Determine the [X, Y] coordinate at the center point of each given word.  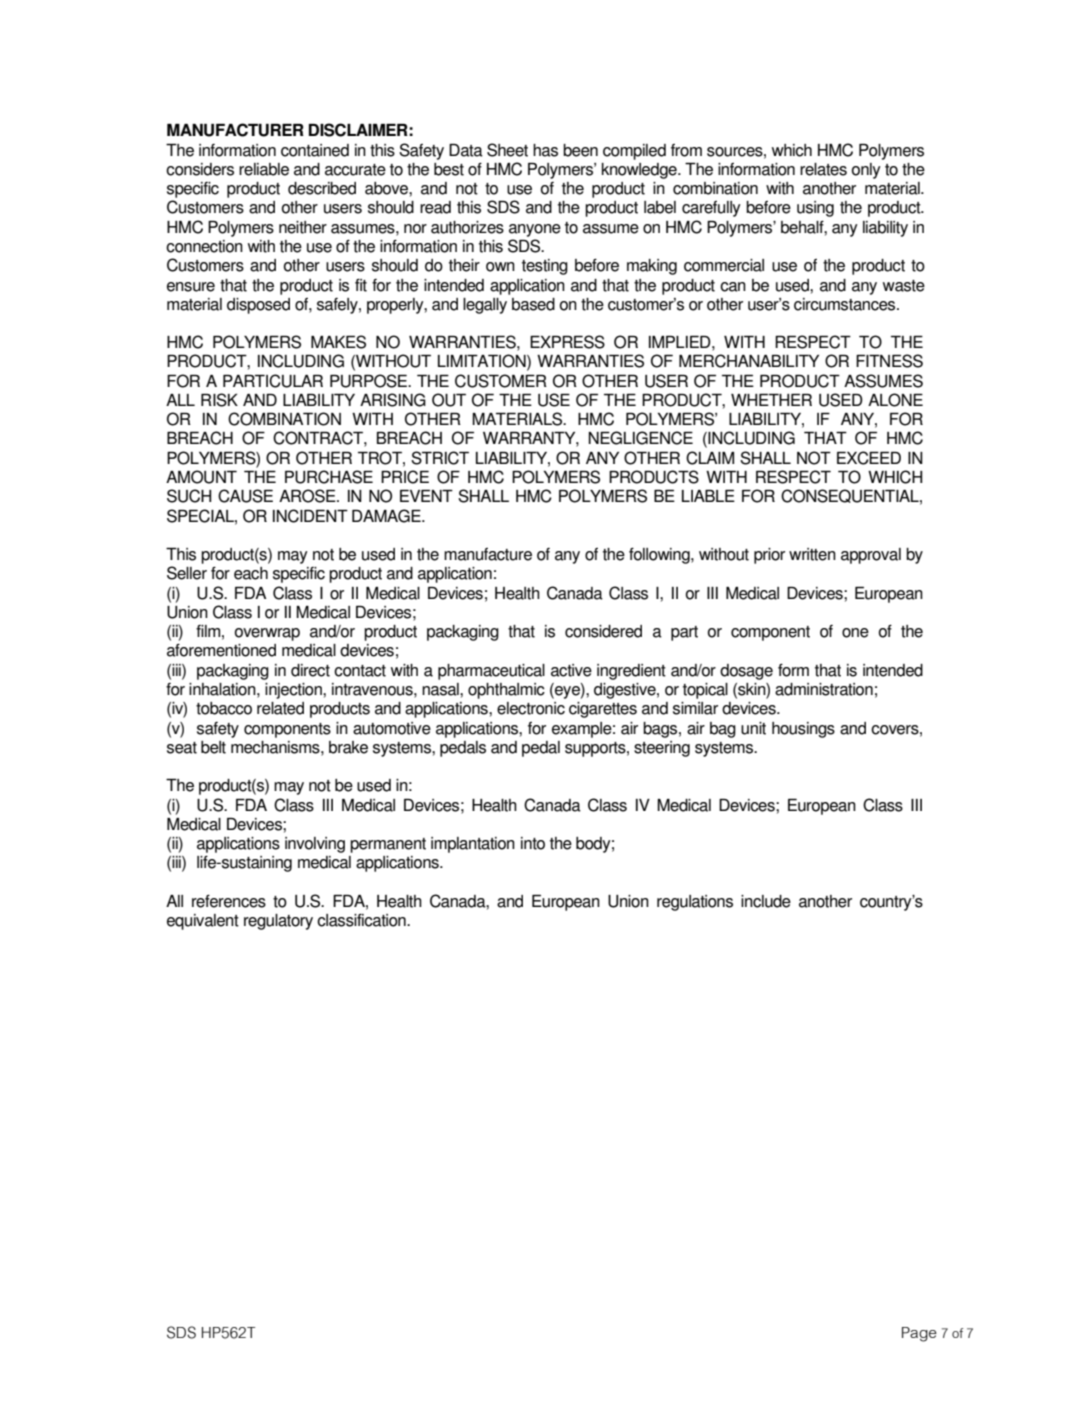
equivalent [203, 922]
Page [919, 1334]
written [812, 554]
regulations [695, 903]
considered [603, 631]
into [533, 843]
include [766, 901]
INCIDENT [310, 516]
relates [823, 169]
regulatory [278, 922]
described [322, 188]
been [580, 150]
